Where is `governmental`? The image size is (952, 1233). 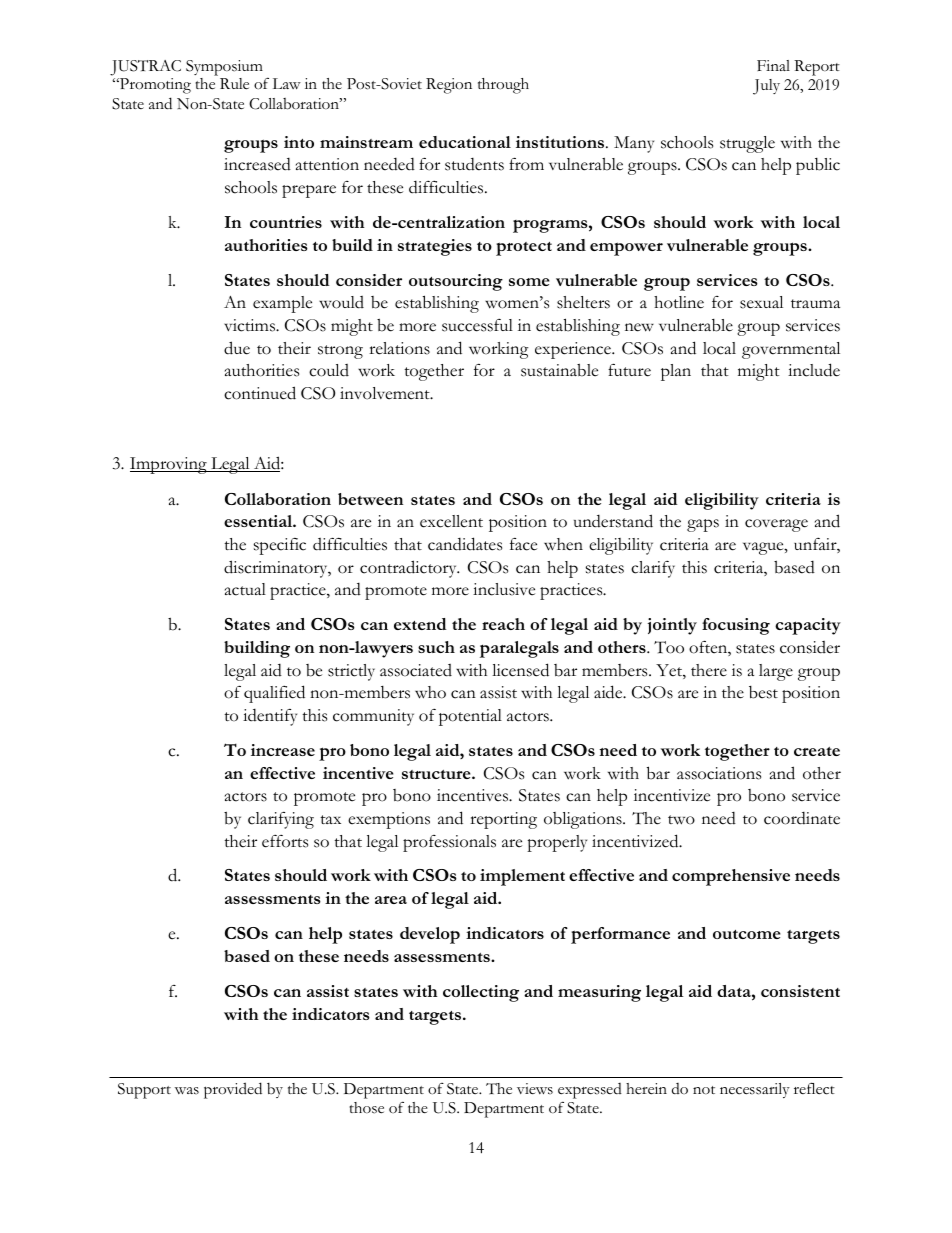
governmental is located at coordinates (791, 350).
